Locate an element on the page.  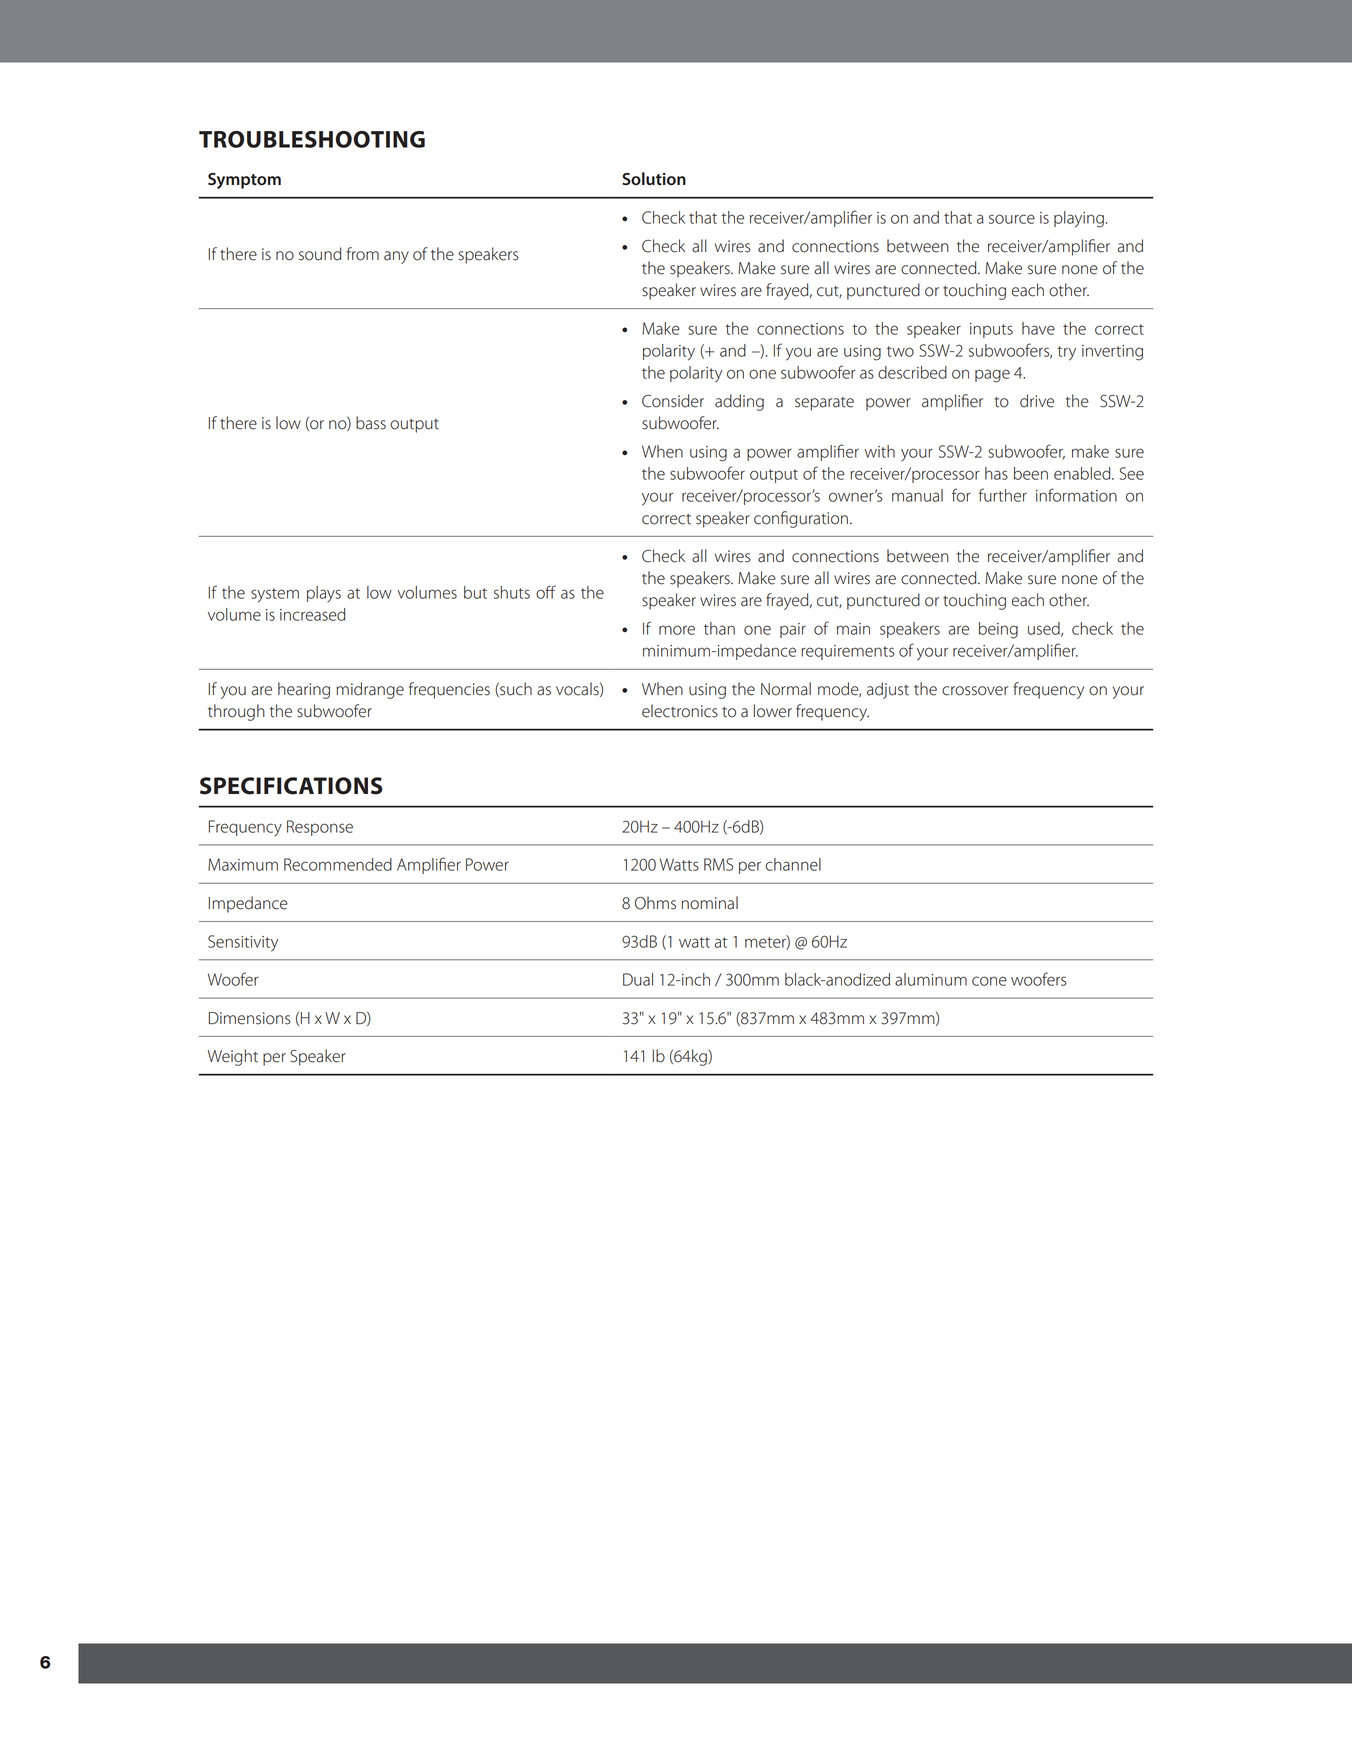
cone is located at coordinates (989, 981).
